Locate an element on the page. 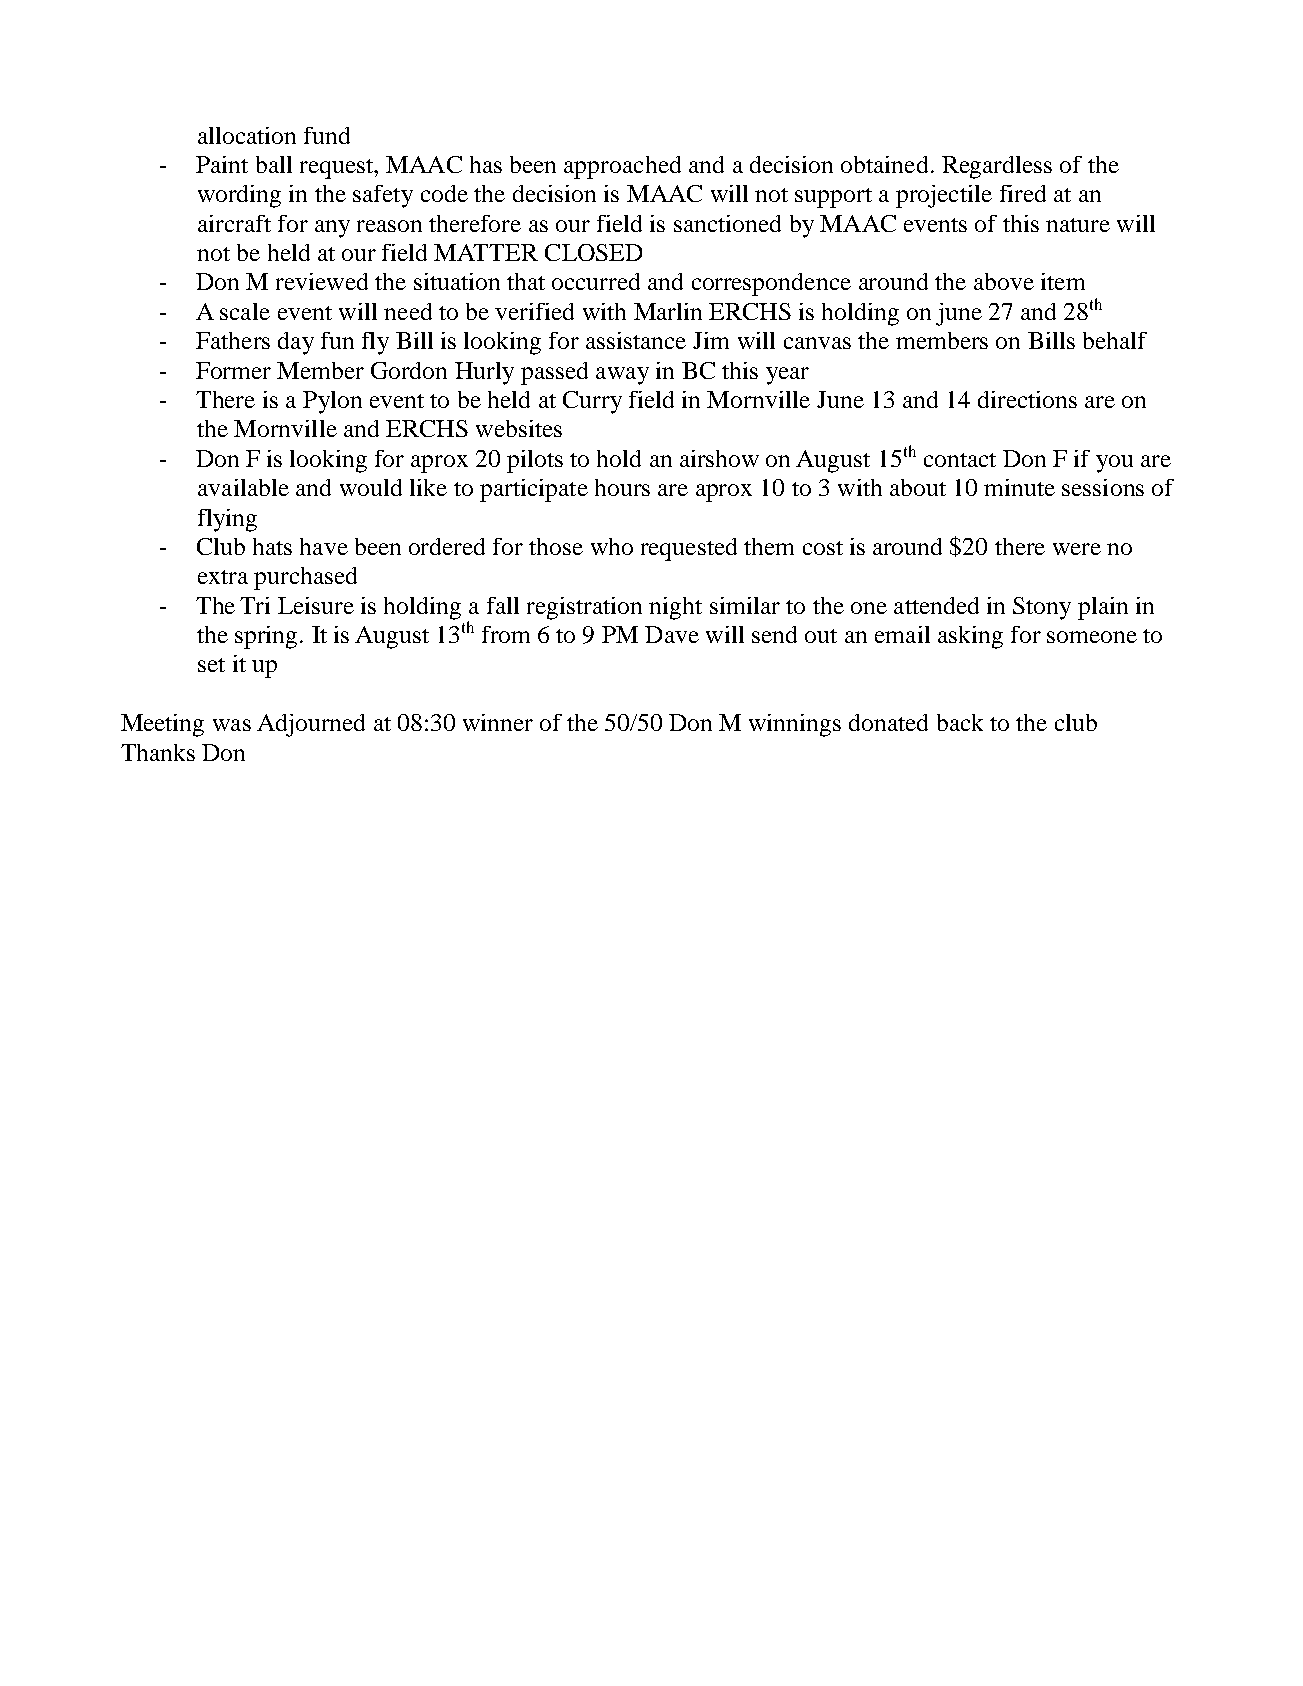  Regardless is located at coordinates (997, 167).
